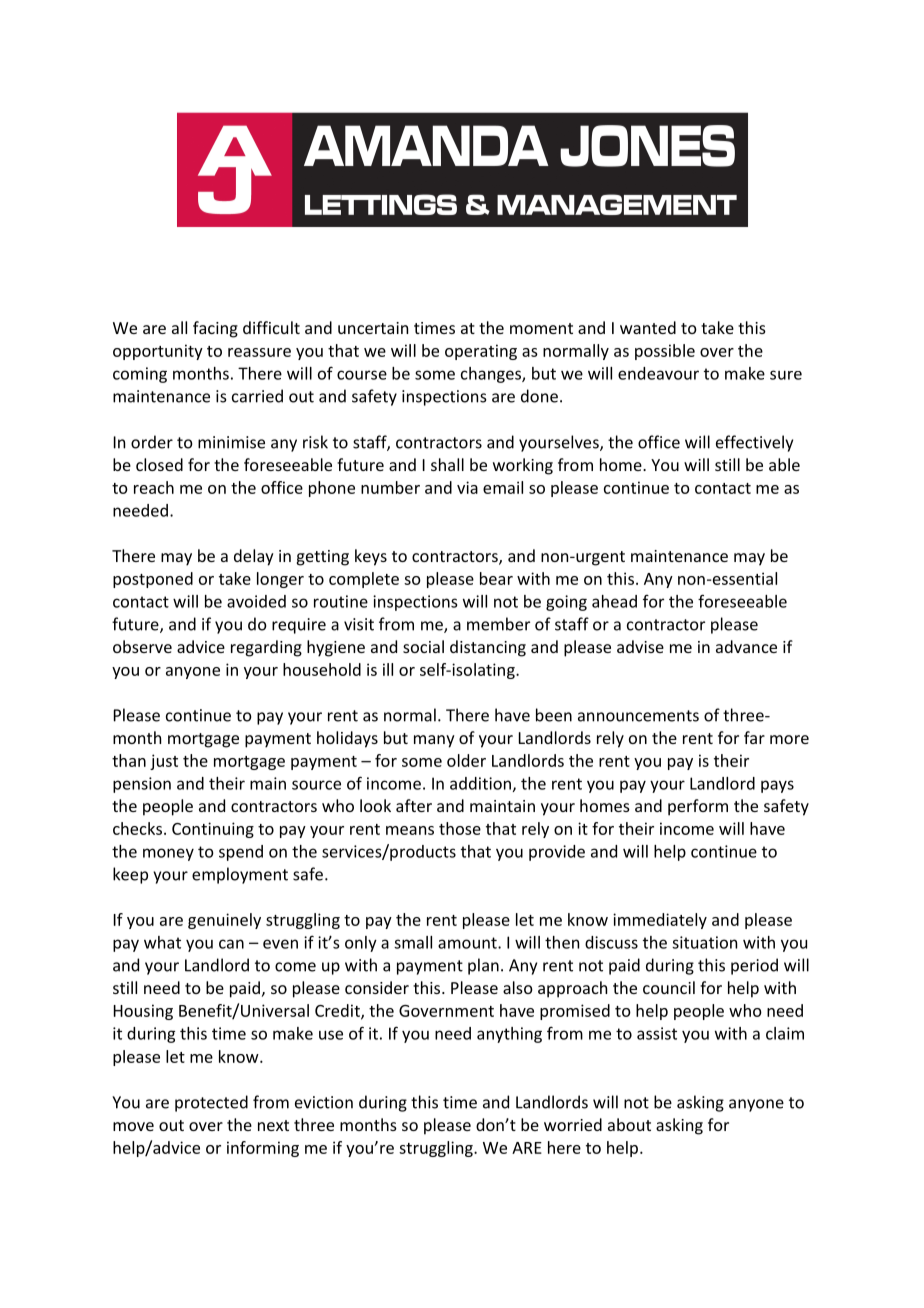 The height and width of the page is (1308, 924). I want to click on just, so click(164, 762).
